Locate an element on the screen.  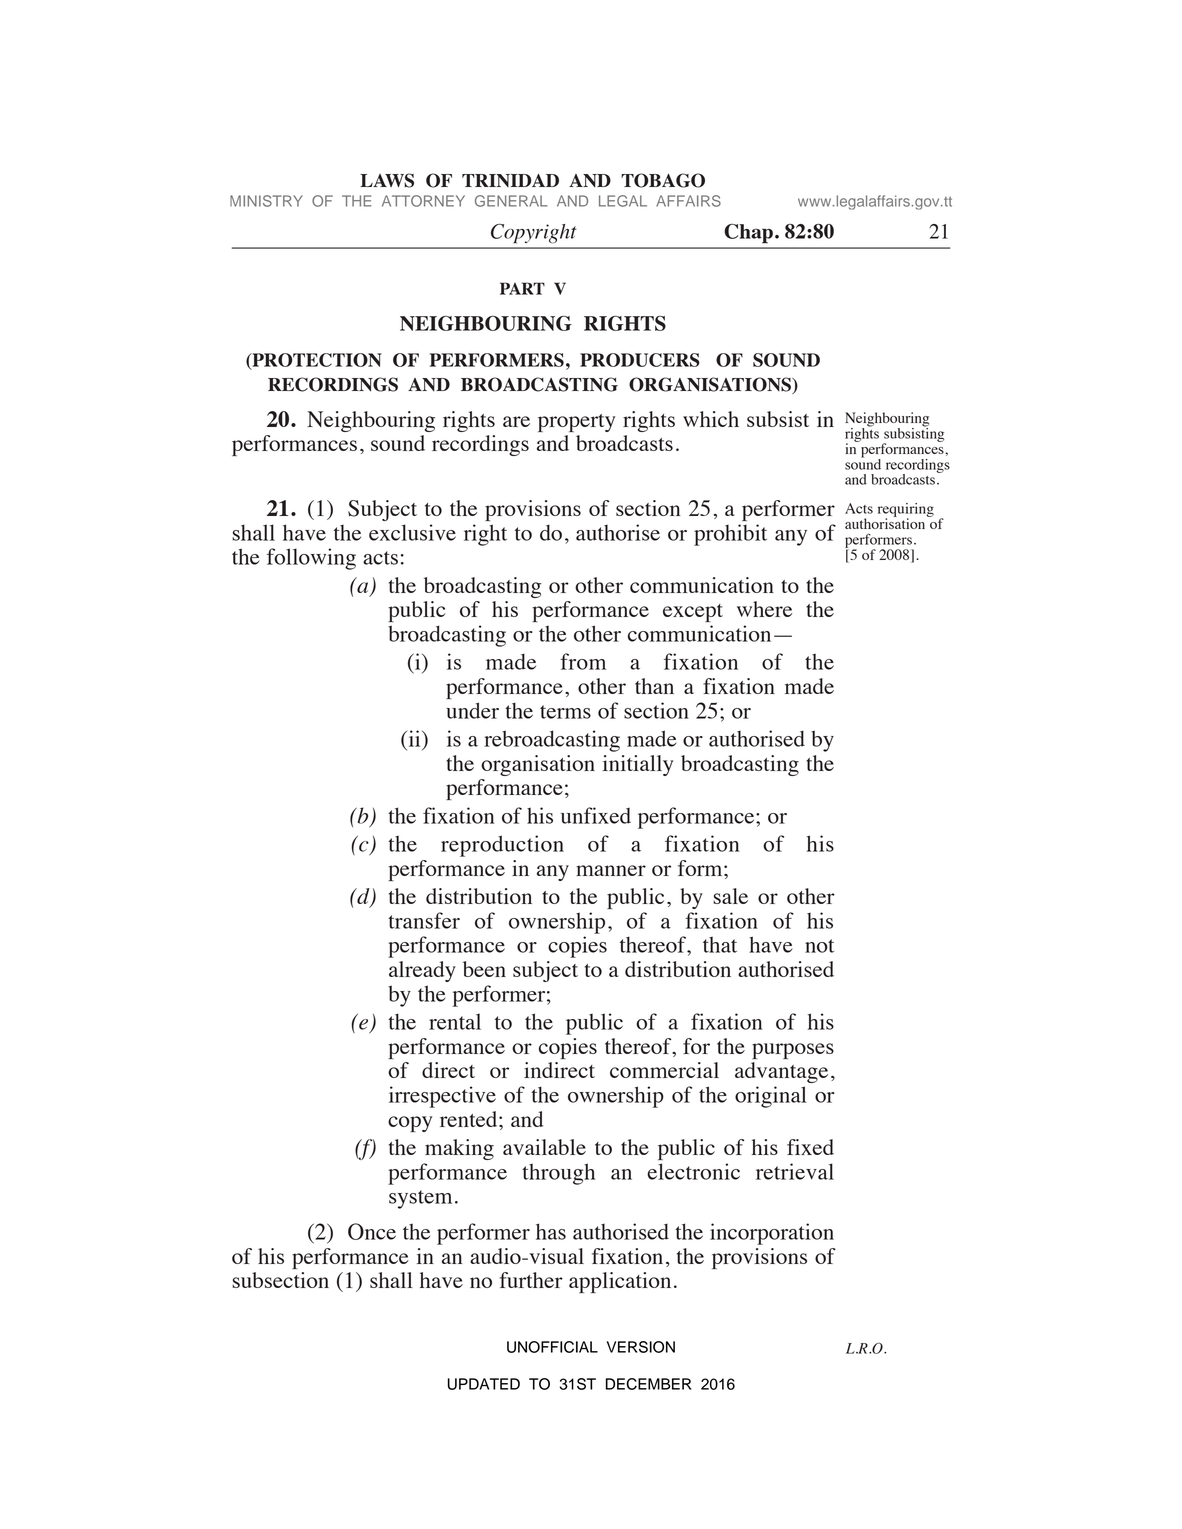
Once is located at coordinates (372, 1231).
